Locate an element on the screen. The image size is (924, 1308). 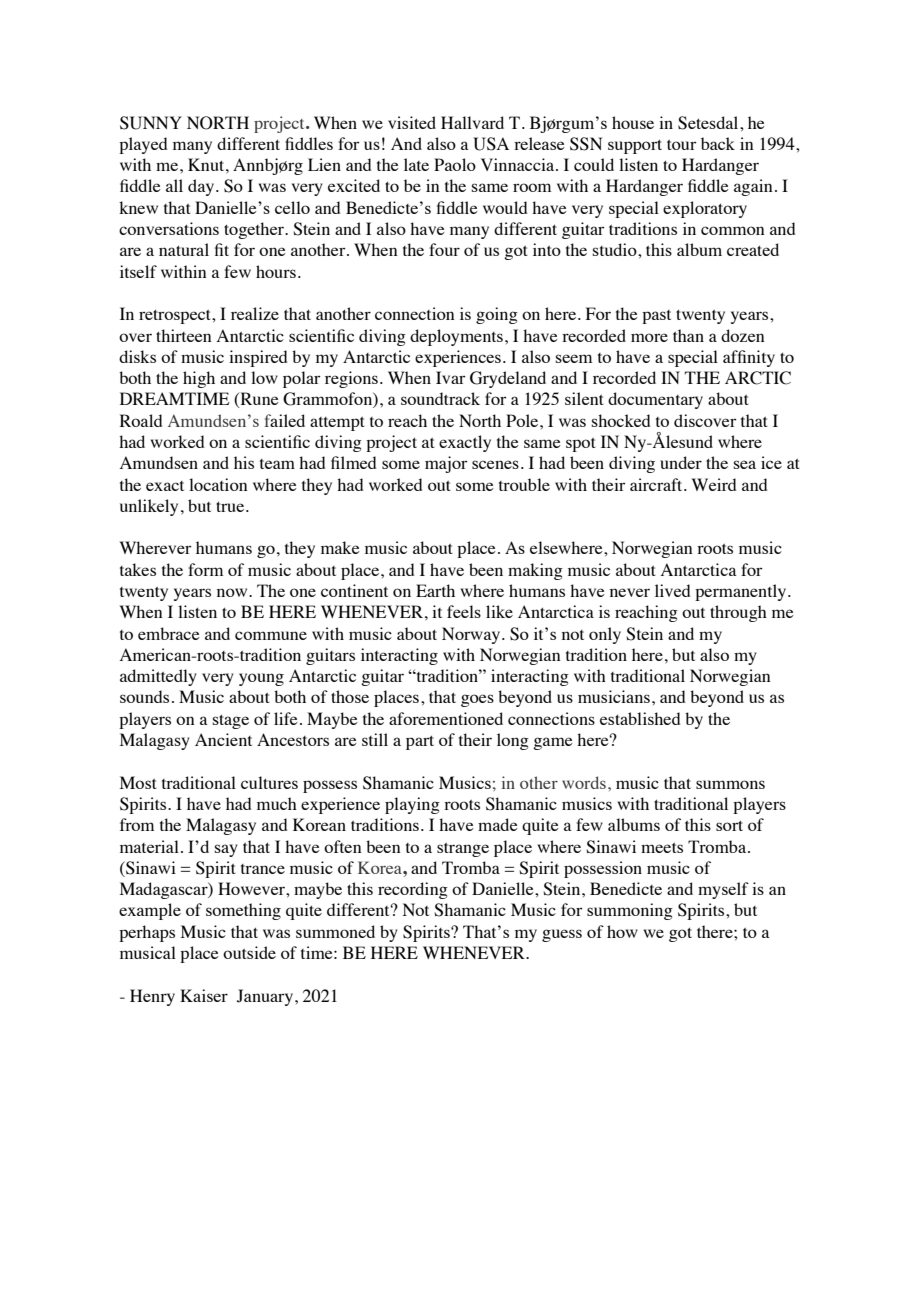
documentary is located at coordinates (655, 400).
